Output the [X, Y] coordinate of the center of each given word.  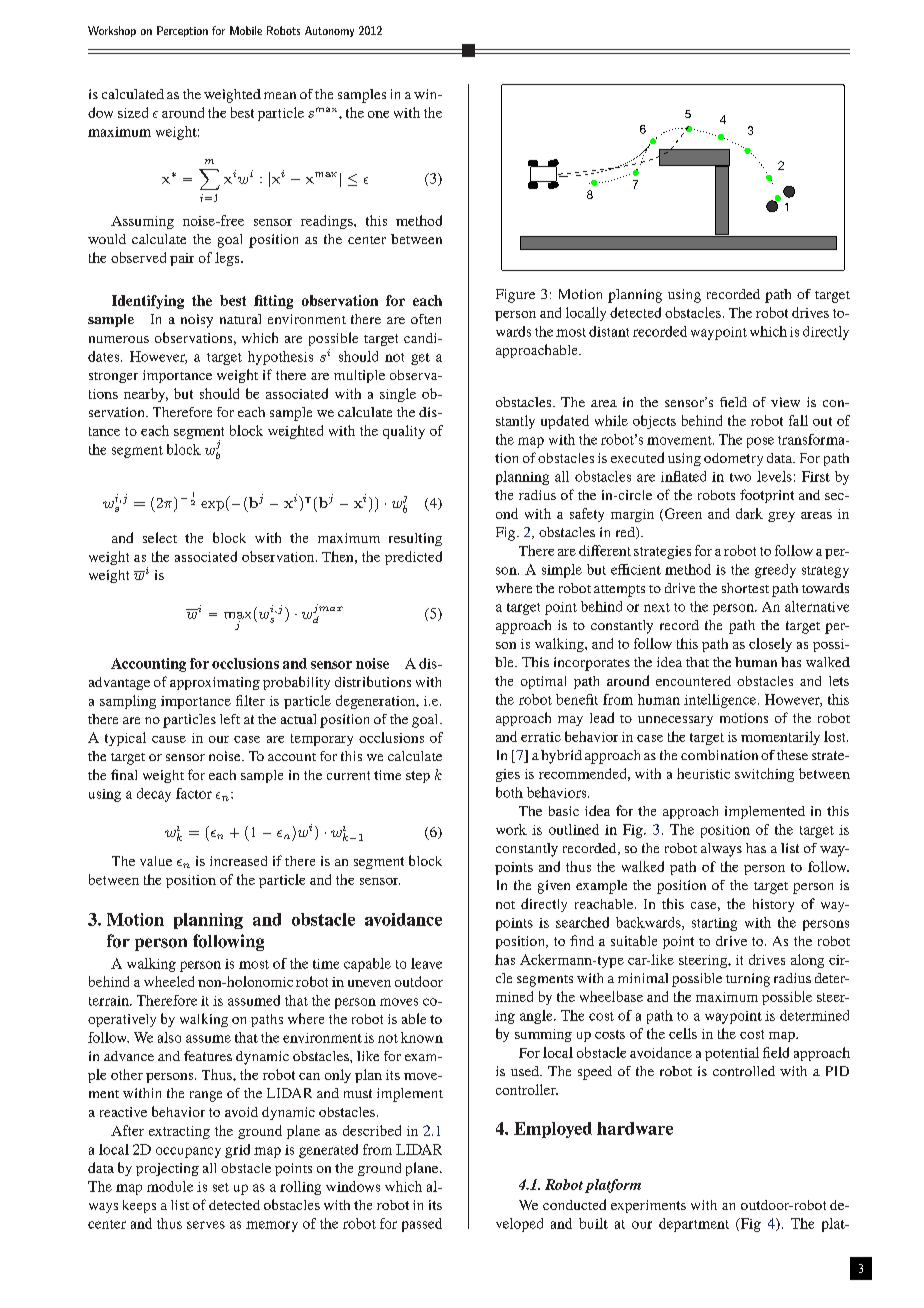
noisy [197, 321]
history [773, 905]
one [378, 114]
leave [426, 963]
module [170, 1186]
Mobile [246, 30]
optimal [543, 682]
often [426, 319]
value [156, 861]
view [785, 402]
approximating [215, 683]
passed [422, 1225]
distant [609, 331]
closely [770, 645]
